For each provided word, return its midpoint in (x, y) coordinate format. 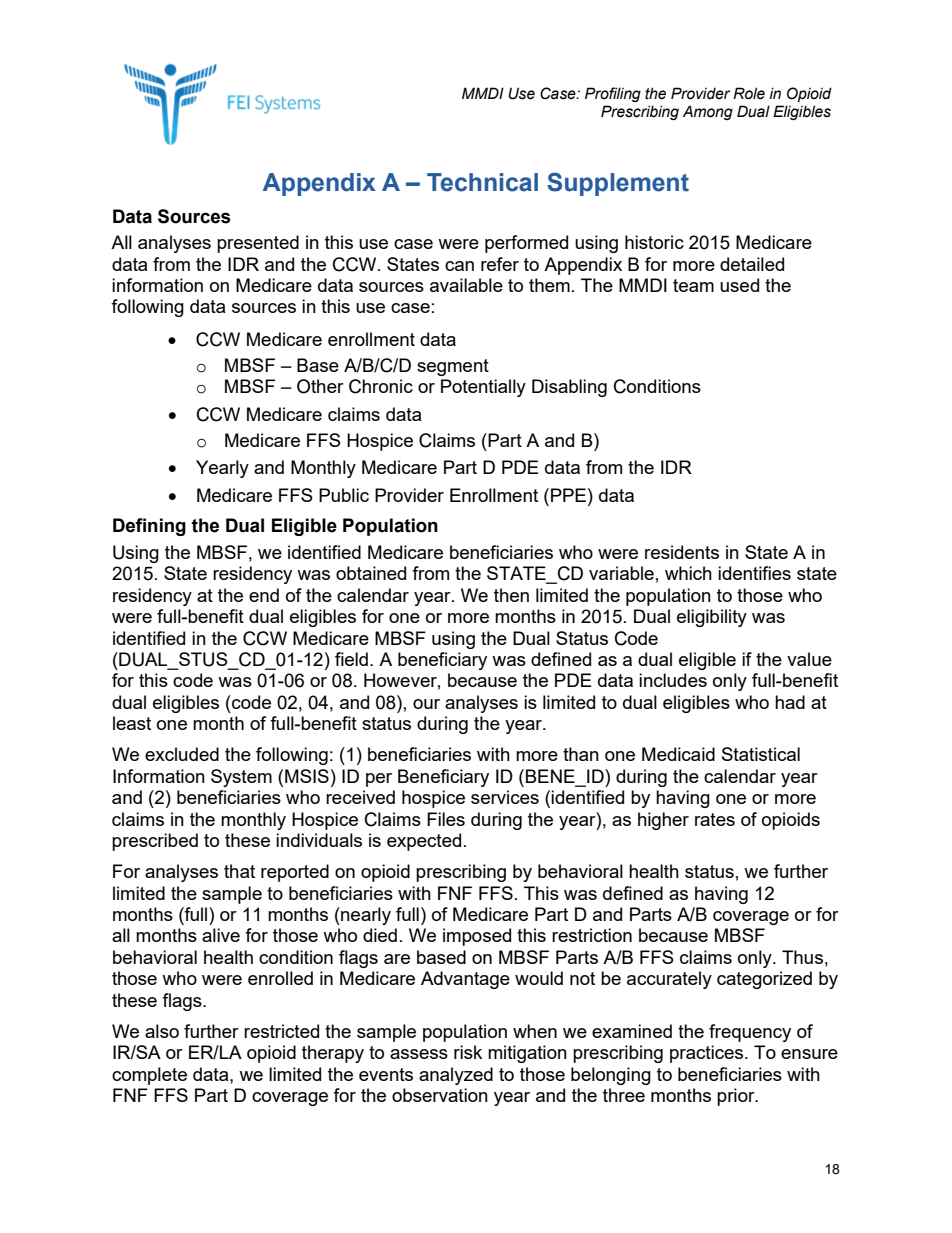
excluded (182, 754)
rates (715, 819)
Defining (149, 527)
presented (258, 244)
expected (424, 842)
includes (673, 680)
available (466, 285)
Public (344, 495)
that (239, 871)
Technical (482, 182)
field (351, 659)
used (739, 285)
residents (682, 552)
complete (149, 1076)
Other (320, 386)
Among (708, 112)
